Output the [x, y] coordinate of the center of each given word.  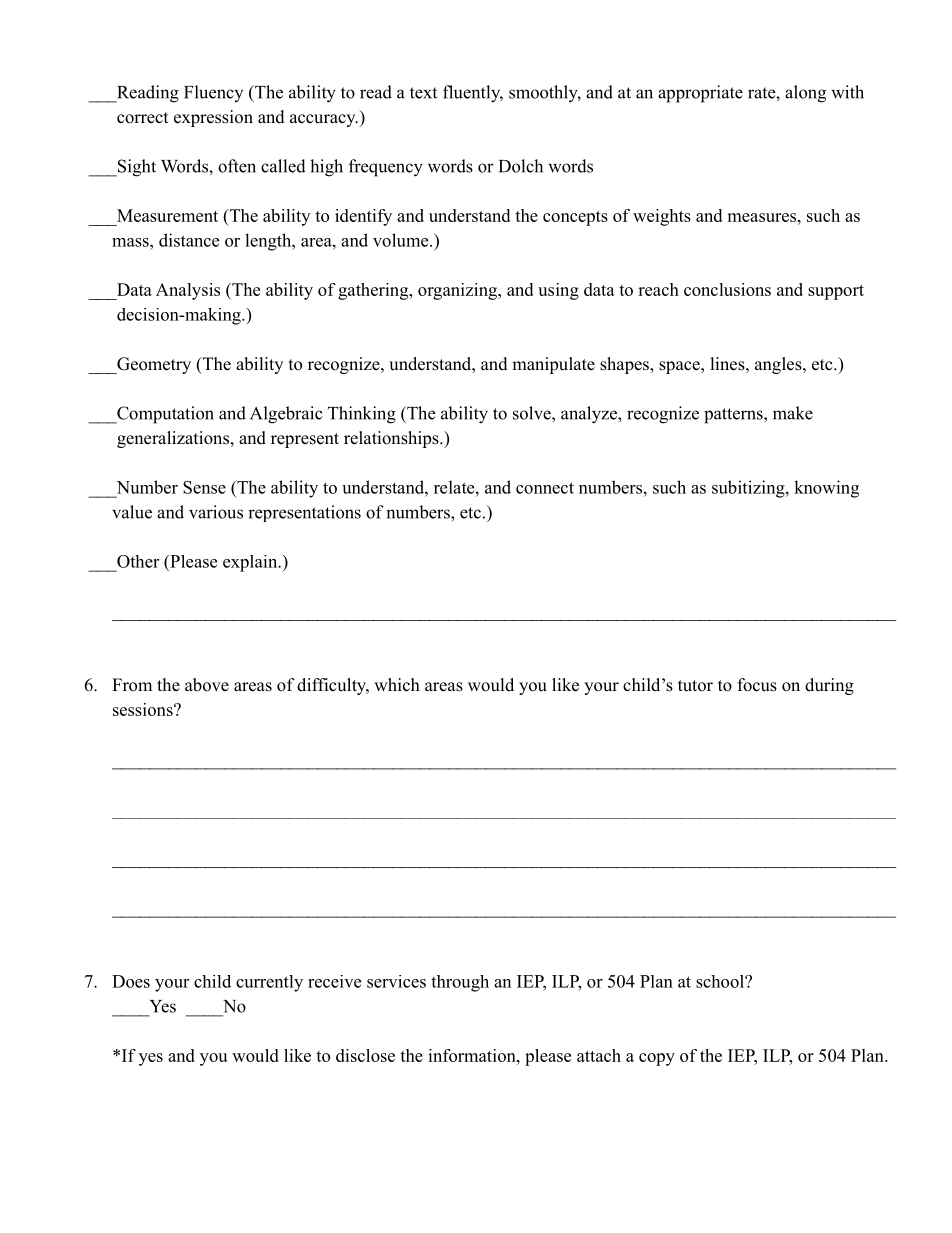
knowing [826, 489]
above [207, 685]
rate [762, 93]
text [423, 93]
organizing [458, 291]
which [397, 685]
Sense [204, 487]
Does [131, 981]
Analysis [188, 291]
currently [269, 983]
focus [757, 685]
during [829, 686]
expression [213, 118]
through [460, 983]
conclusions [727, 289]
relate [454, 487]
